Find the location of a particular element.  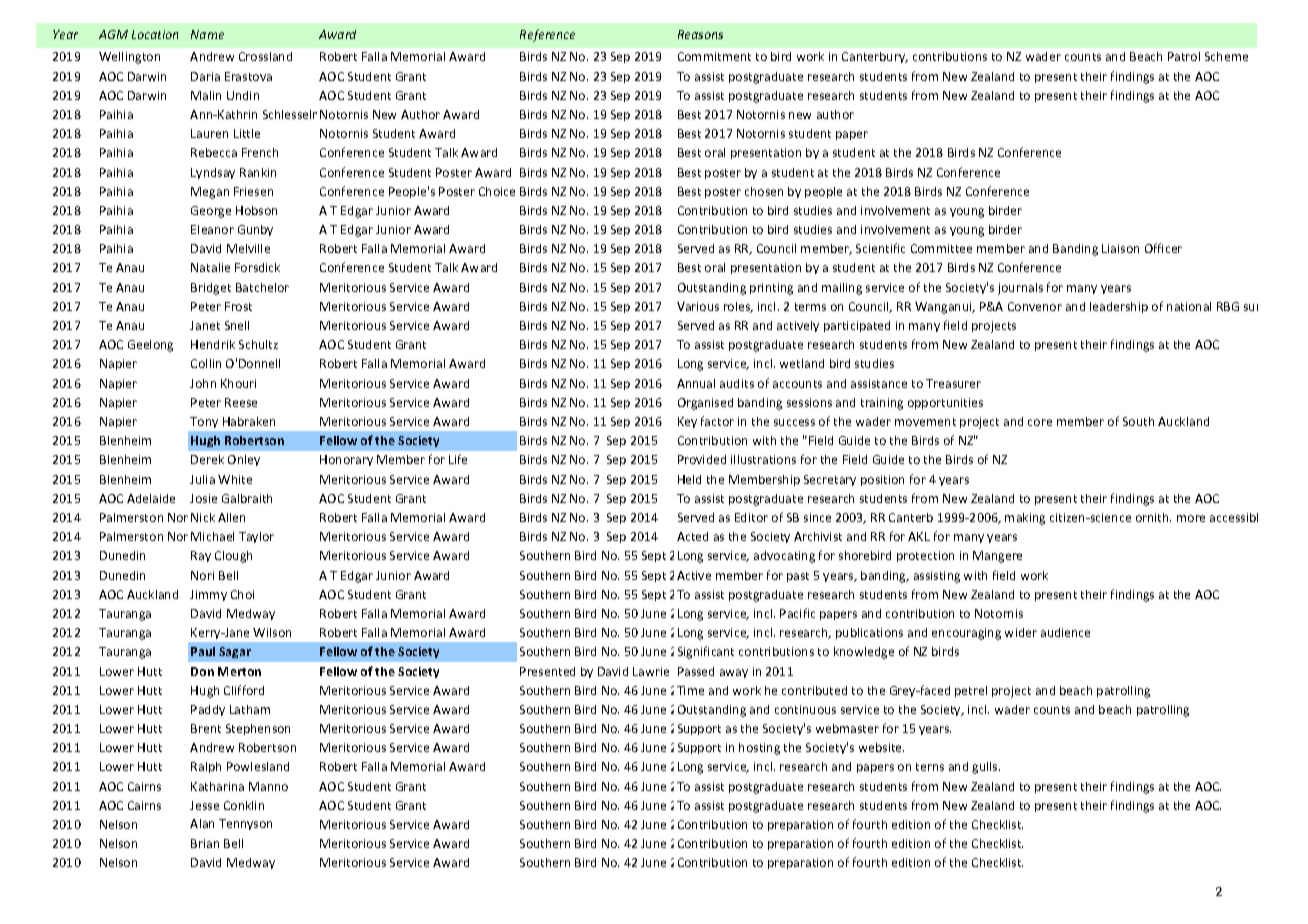

Key is located at coordinates (687, 422).
